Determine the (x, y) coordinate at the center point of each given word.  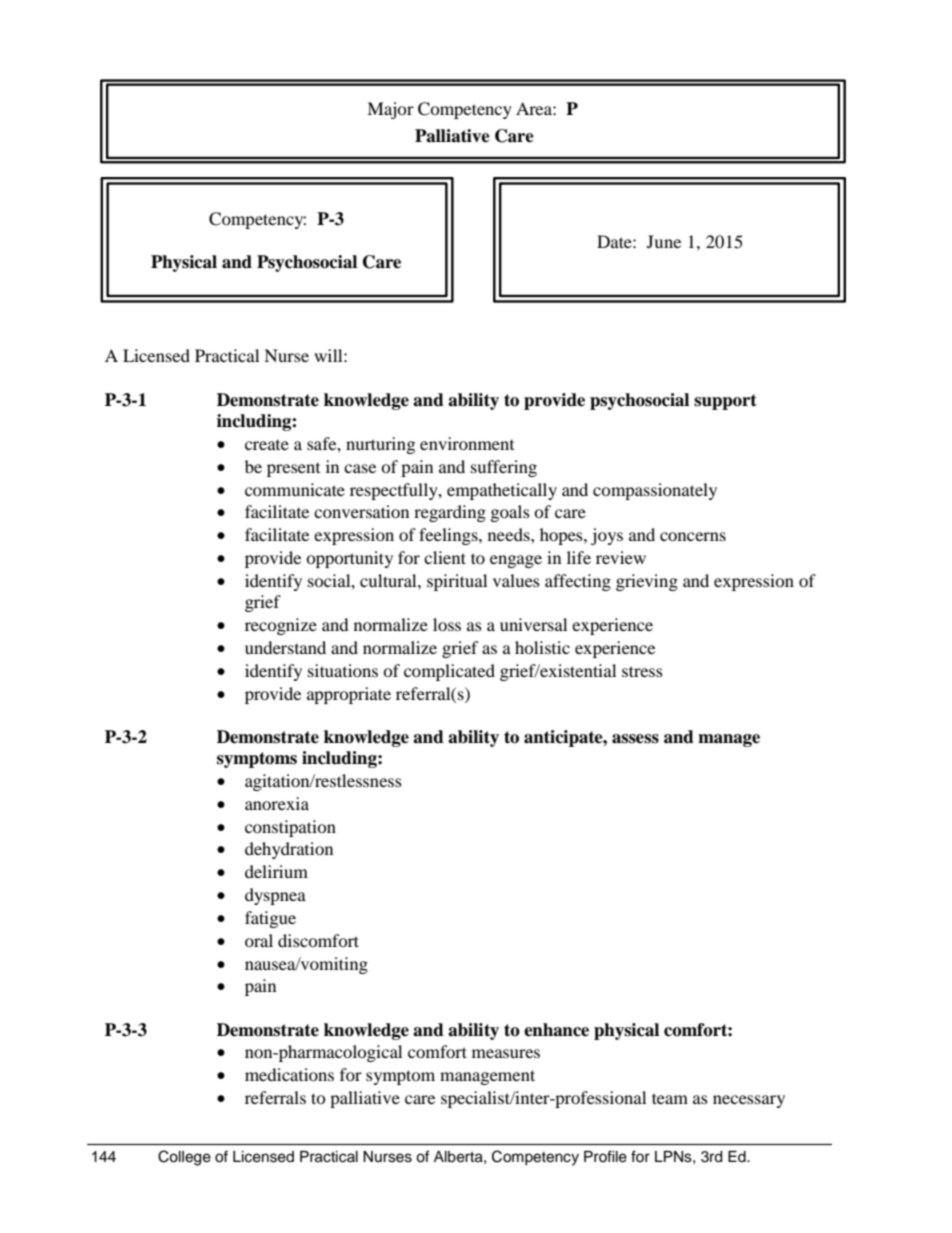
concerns (693, 536)
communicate (295, 489)
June (664, 241)
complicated (449, 672)
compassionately (655, 491)
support (725, 402)
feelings (449, 536)
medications (289, 1074)
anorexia (277, 803)
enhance (556, 1030)
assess (635, 739)
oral (259, 940)
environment (467, 443)
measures (506, 1053)
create (267, 445)
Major (390, 110)
